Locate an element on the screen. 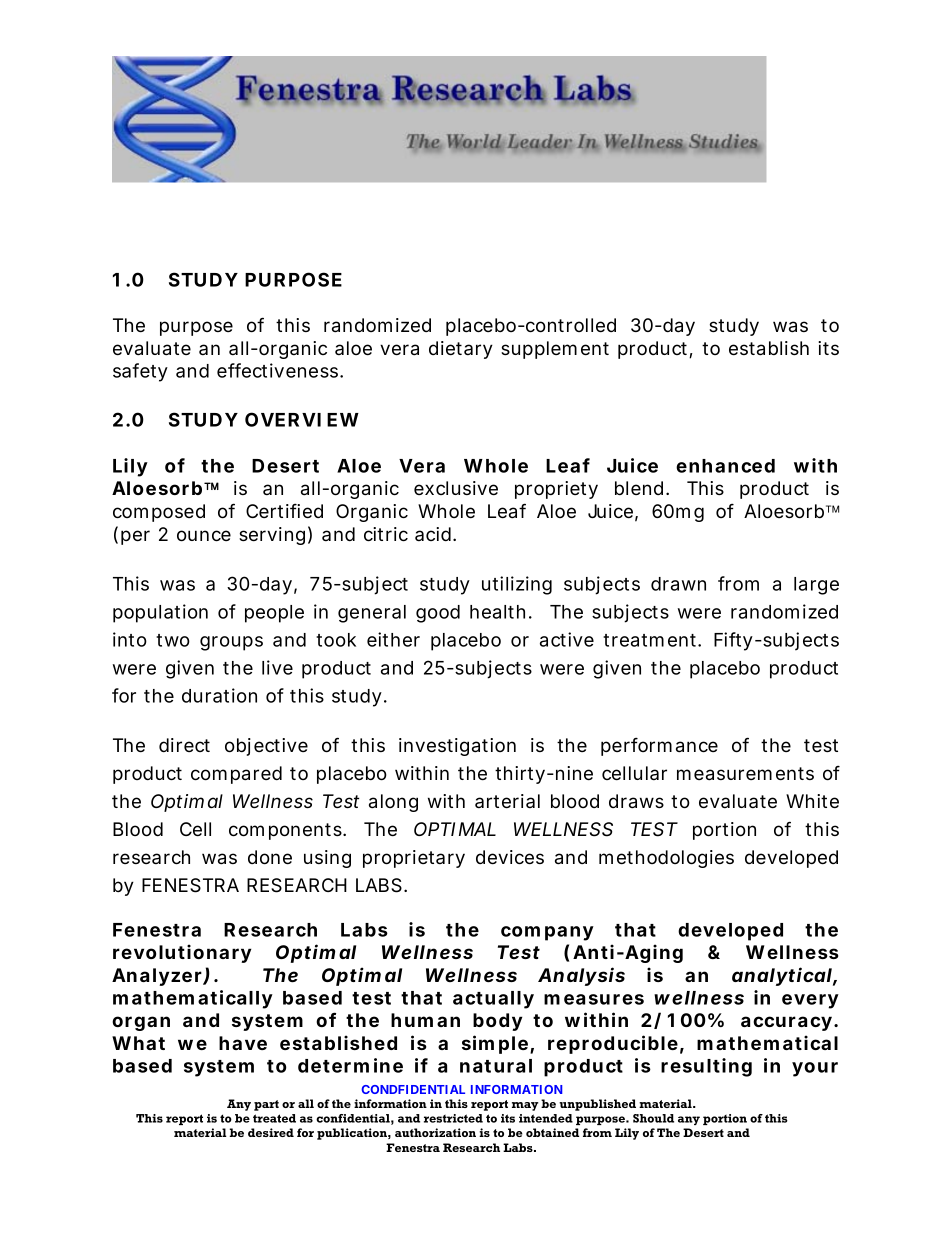 The width and height of the screenshot is (952, 1233). investigation is located at coordinates (457, 747).
